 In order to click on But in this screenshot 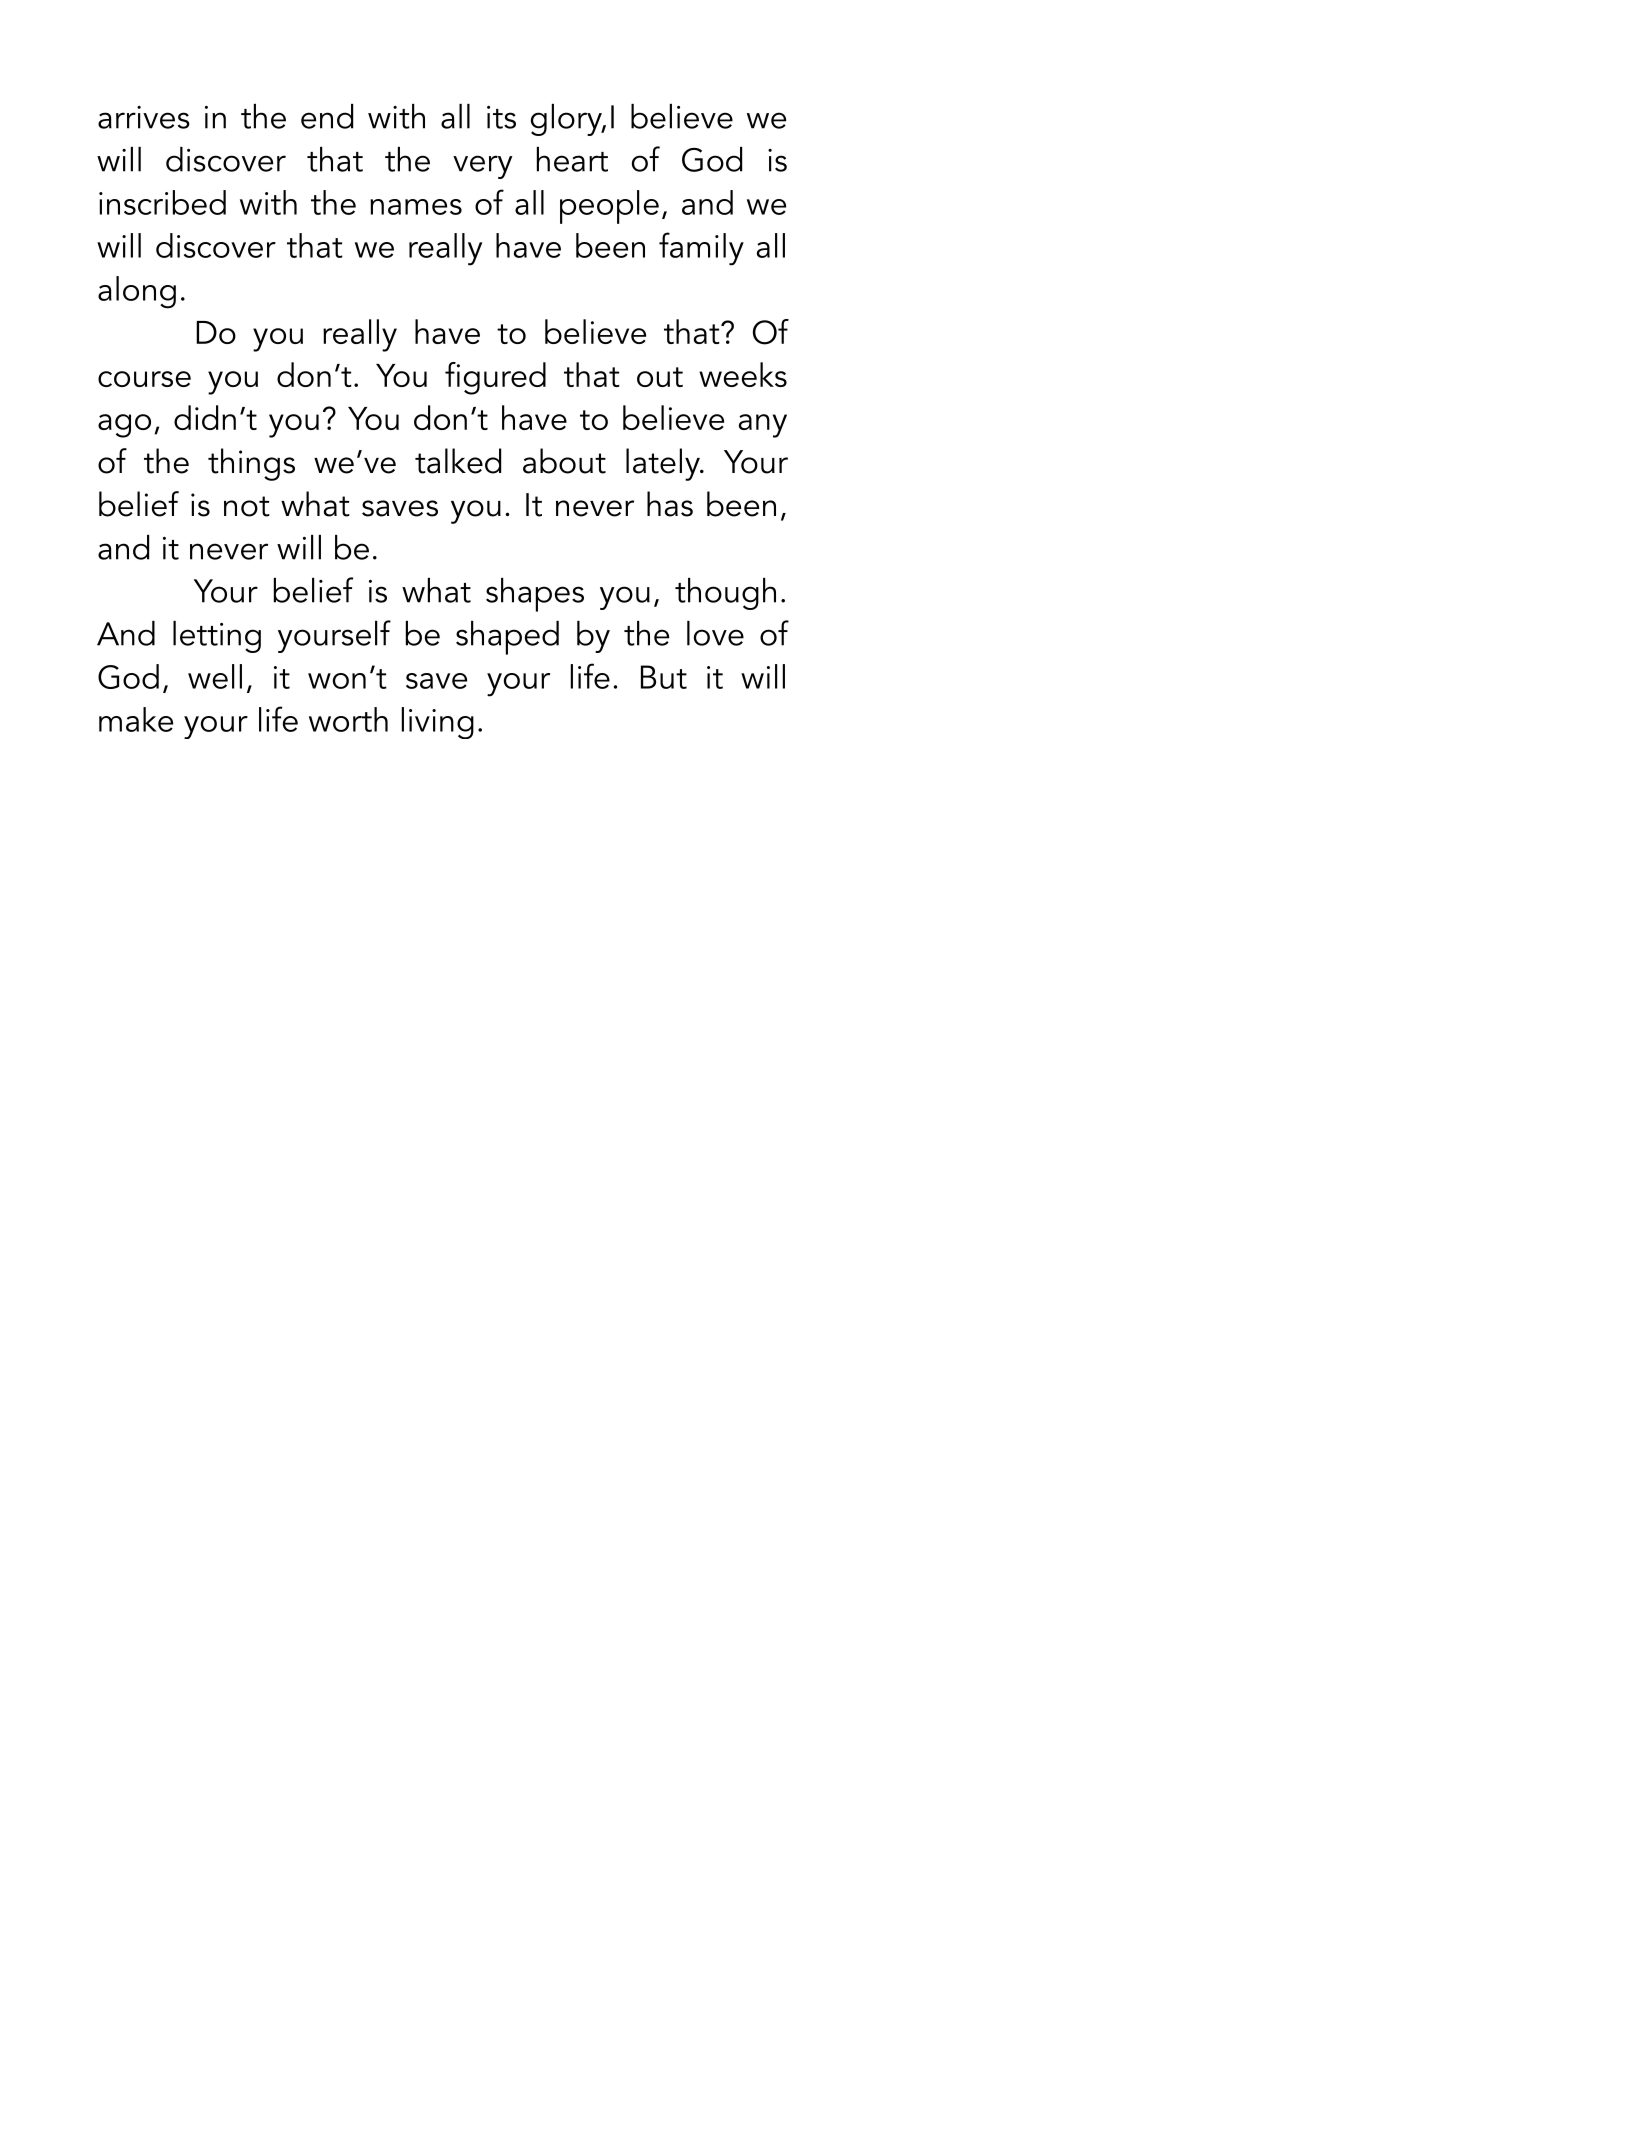, I will do `click(664, 677)`.
